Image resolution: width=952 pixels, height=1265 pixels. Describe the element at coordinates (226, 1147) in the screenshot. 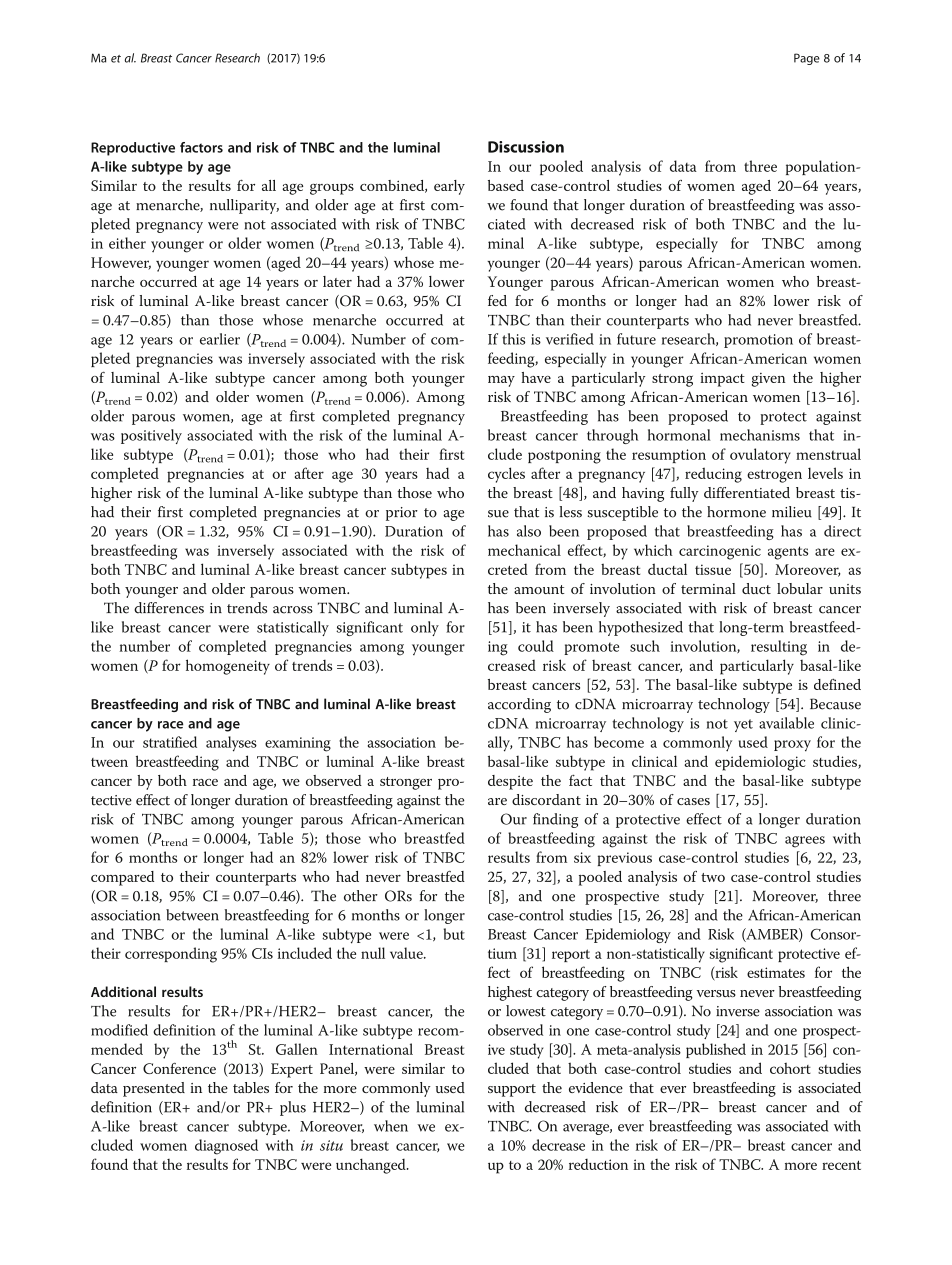

I see `diagnosed` at that location.
